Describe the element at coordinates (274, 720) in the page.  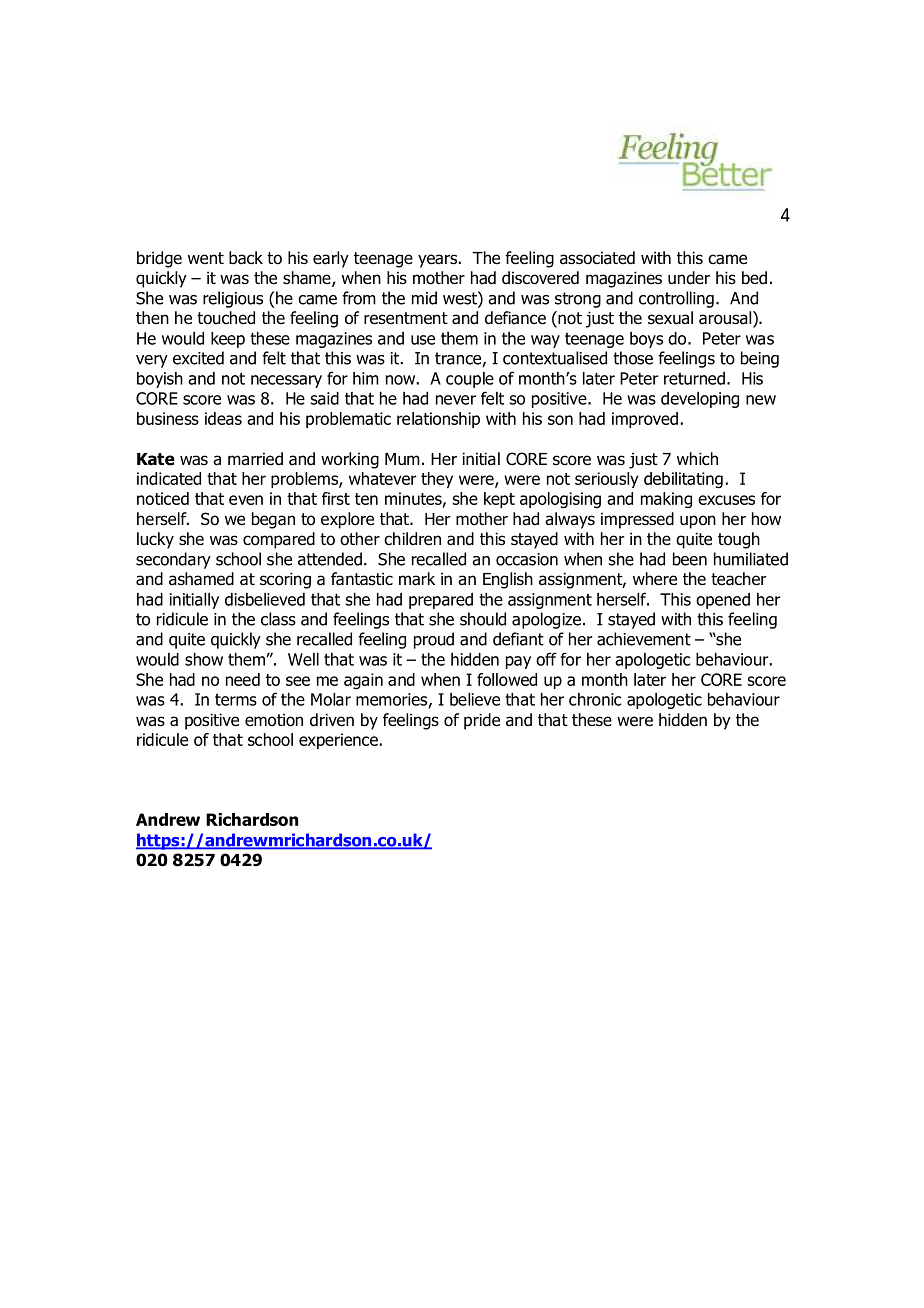
I see `emotion` at that location.
